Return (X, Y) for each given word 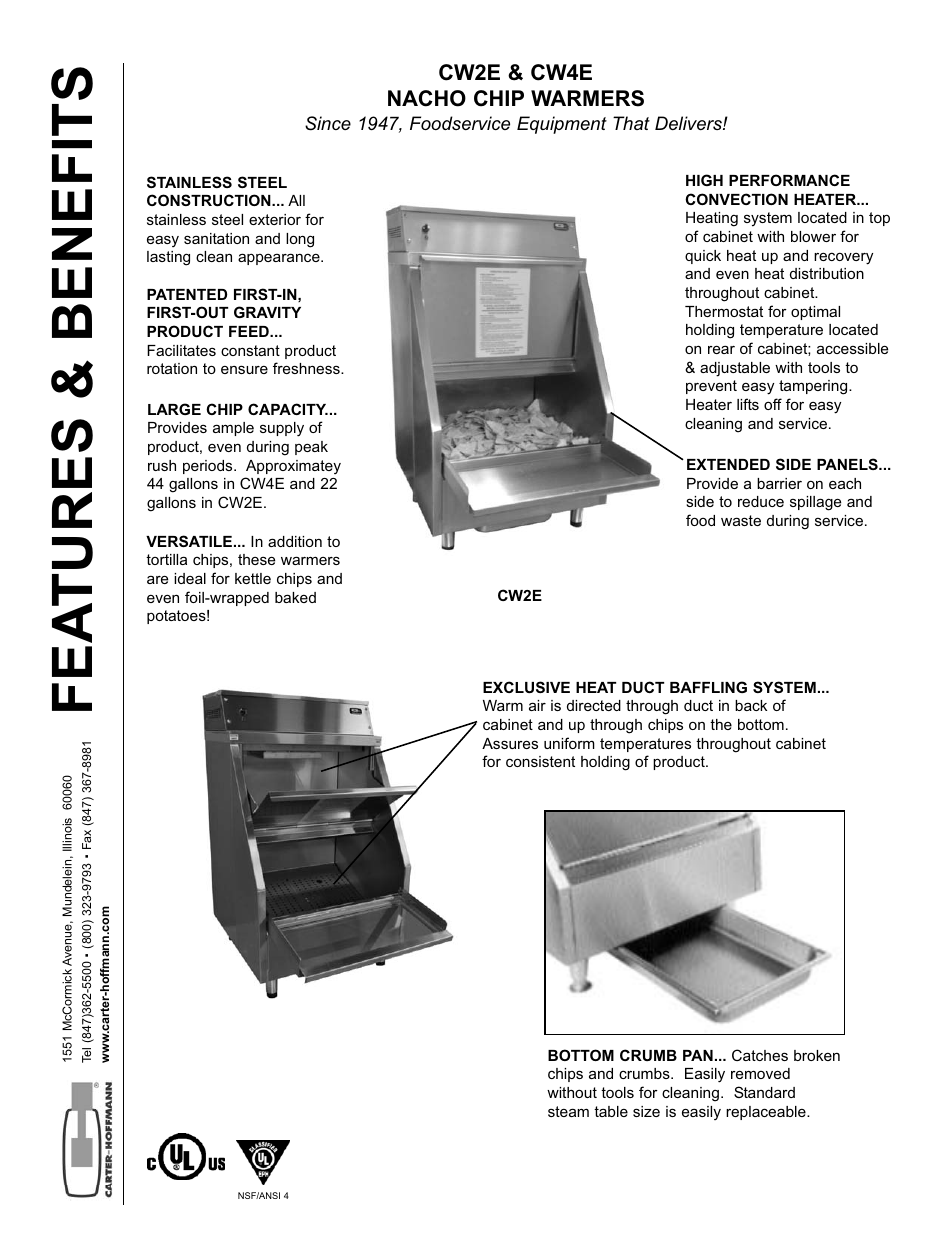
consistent (540, 761)
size (646, 1111)
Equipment (562, 125)
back (751, 705)
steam (568, 1111)
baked (295, 597)
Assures (510, 743)
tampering (814, 387)
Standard (764, 1092)
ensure (244, 369)
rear (721, 349)
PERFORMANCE (789, 180)
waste (741, 520)
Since (328, 123)
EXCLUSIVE (526, 687)
